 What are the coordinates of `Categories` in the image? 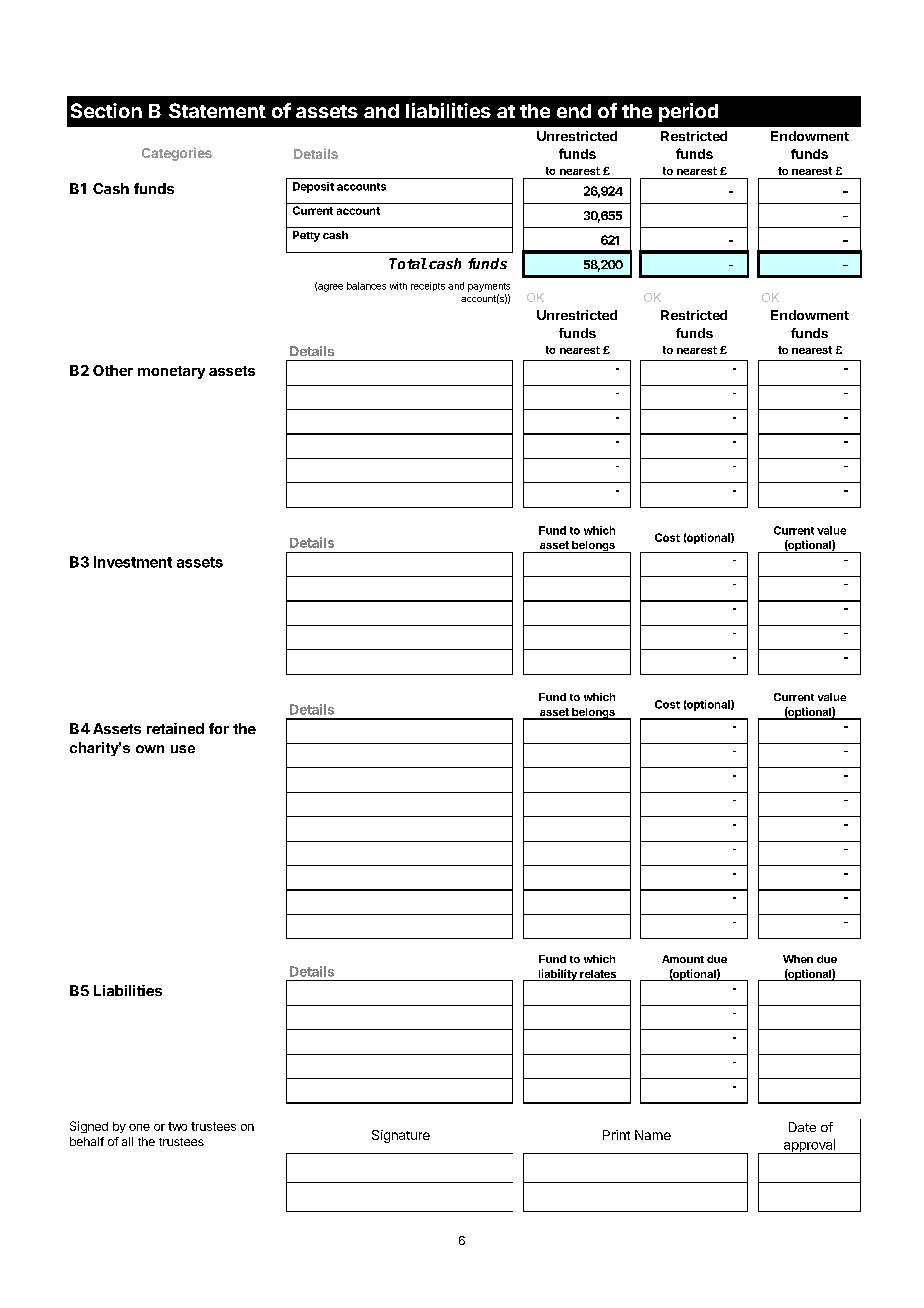 It's located at (177, 154).
